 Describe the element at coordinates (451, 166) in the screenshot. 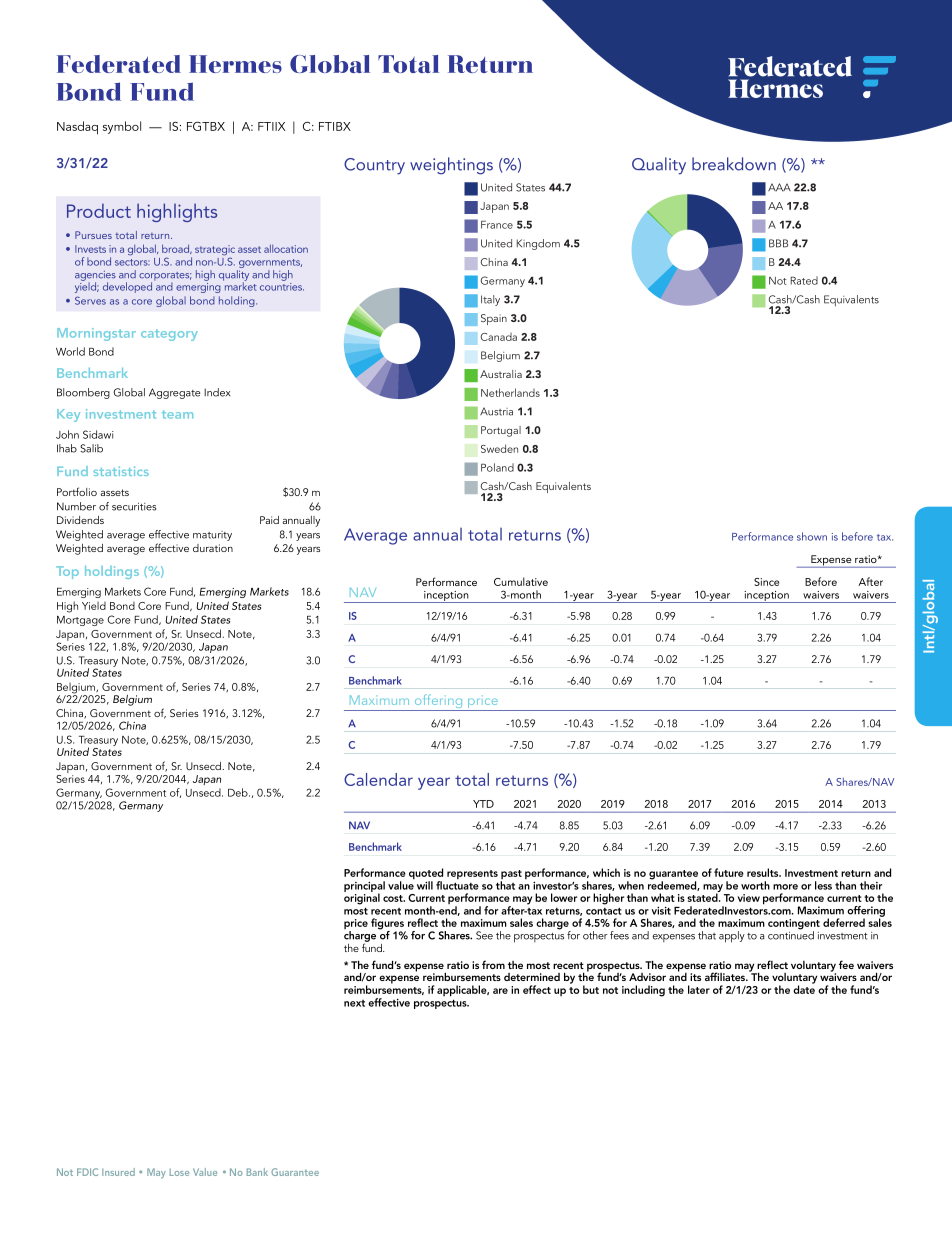

I see `weightings` at that location.
